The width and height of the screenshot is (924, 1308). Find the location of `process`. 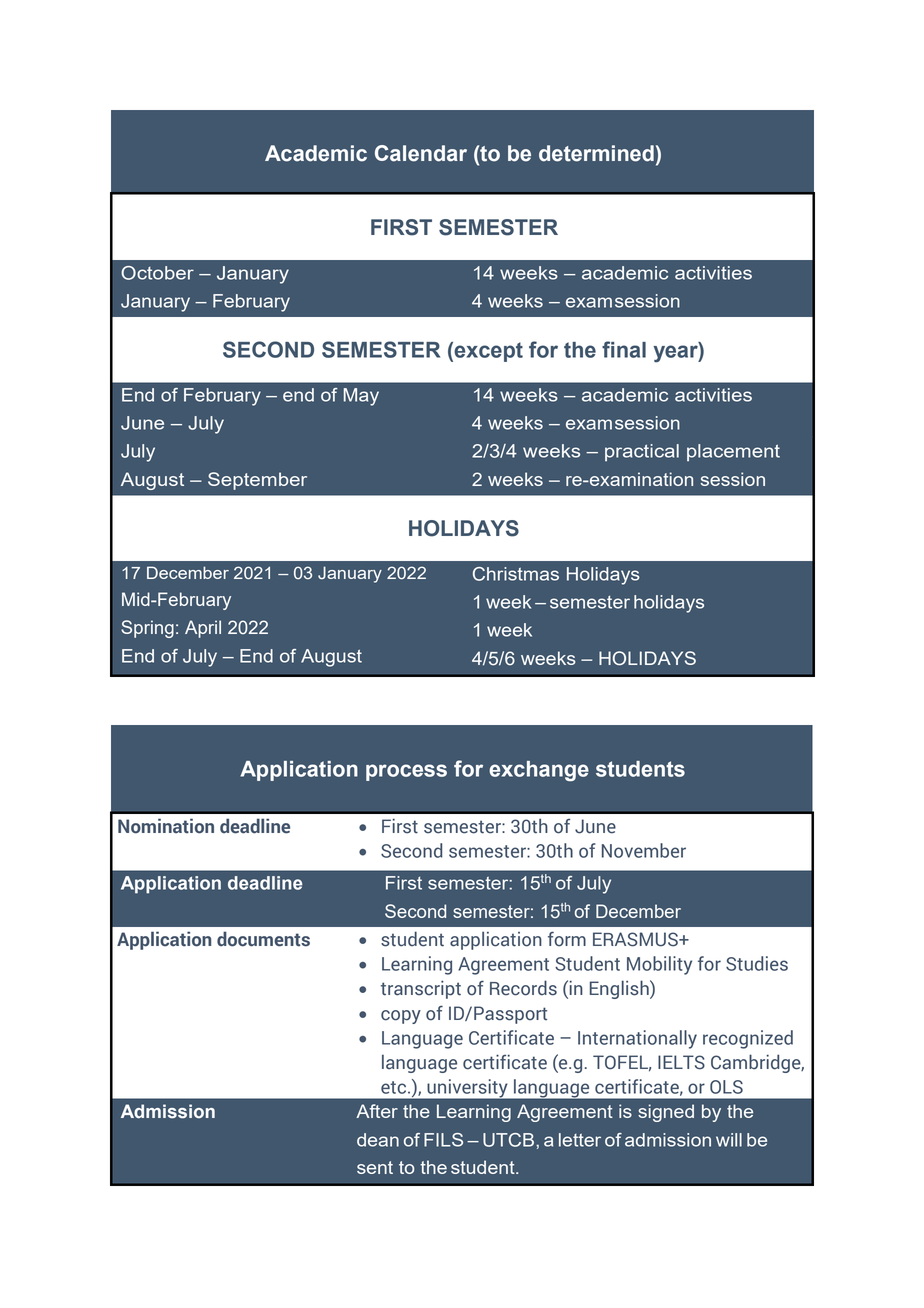

process is located at coordinates (406, 772).
